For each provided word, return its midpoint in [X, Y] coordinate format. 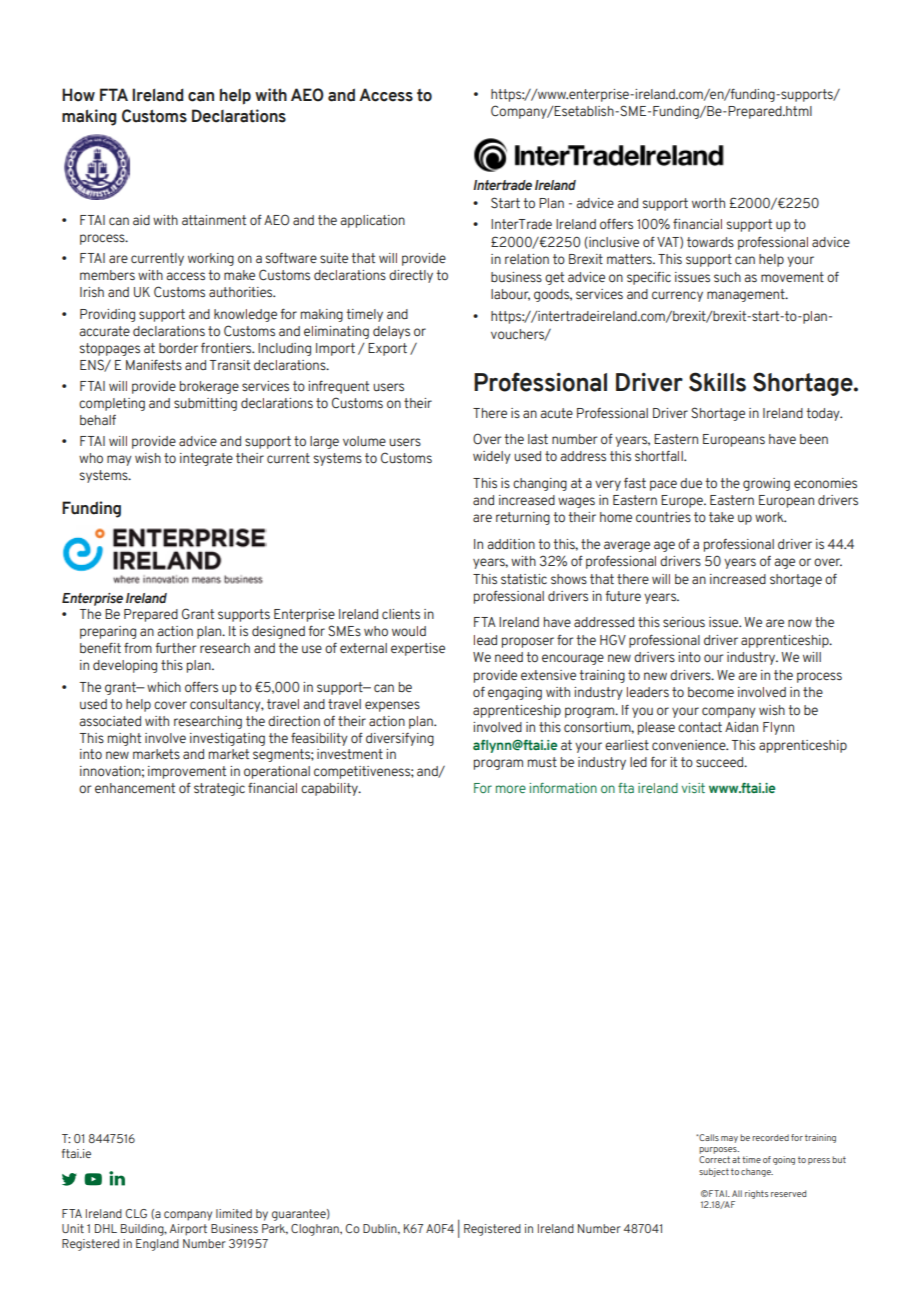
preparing [108, 632]
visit [693, 788]
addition [511, 544]
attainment [214, 220]
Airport [188, 1230]
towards [710, 242]
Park [275, 1229]
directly [411, 276]
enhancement [135, 788]
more [511, 789]
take [721, 517]
